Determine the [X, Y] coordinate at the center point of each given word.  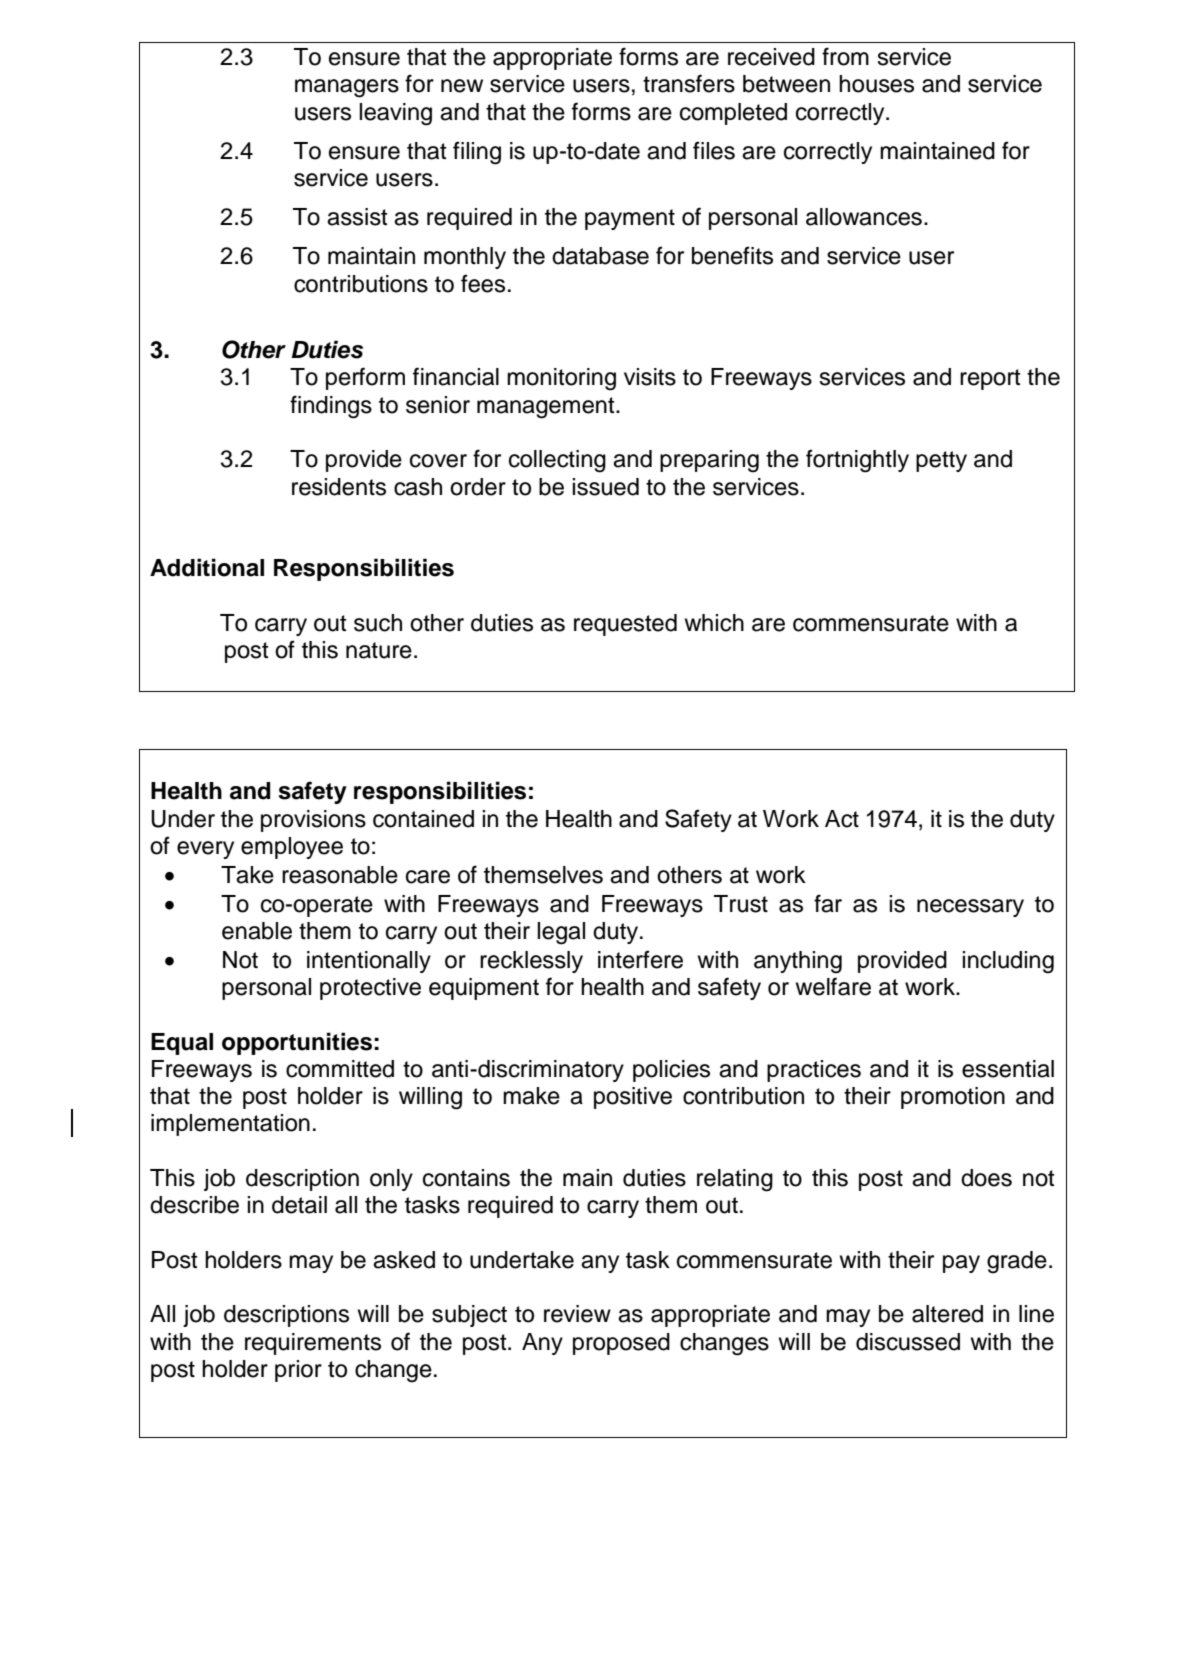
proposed [621, 1344]
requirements [313, 1344]
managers [347, 88]
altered [947, 1314]
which [714, 623]
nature [379, 650]
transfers [689, 83]
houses [876, 84]
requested [625, 625]
